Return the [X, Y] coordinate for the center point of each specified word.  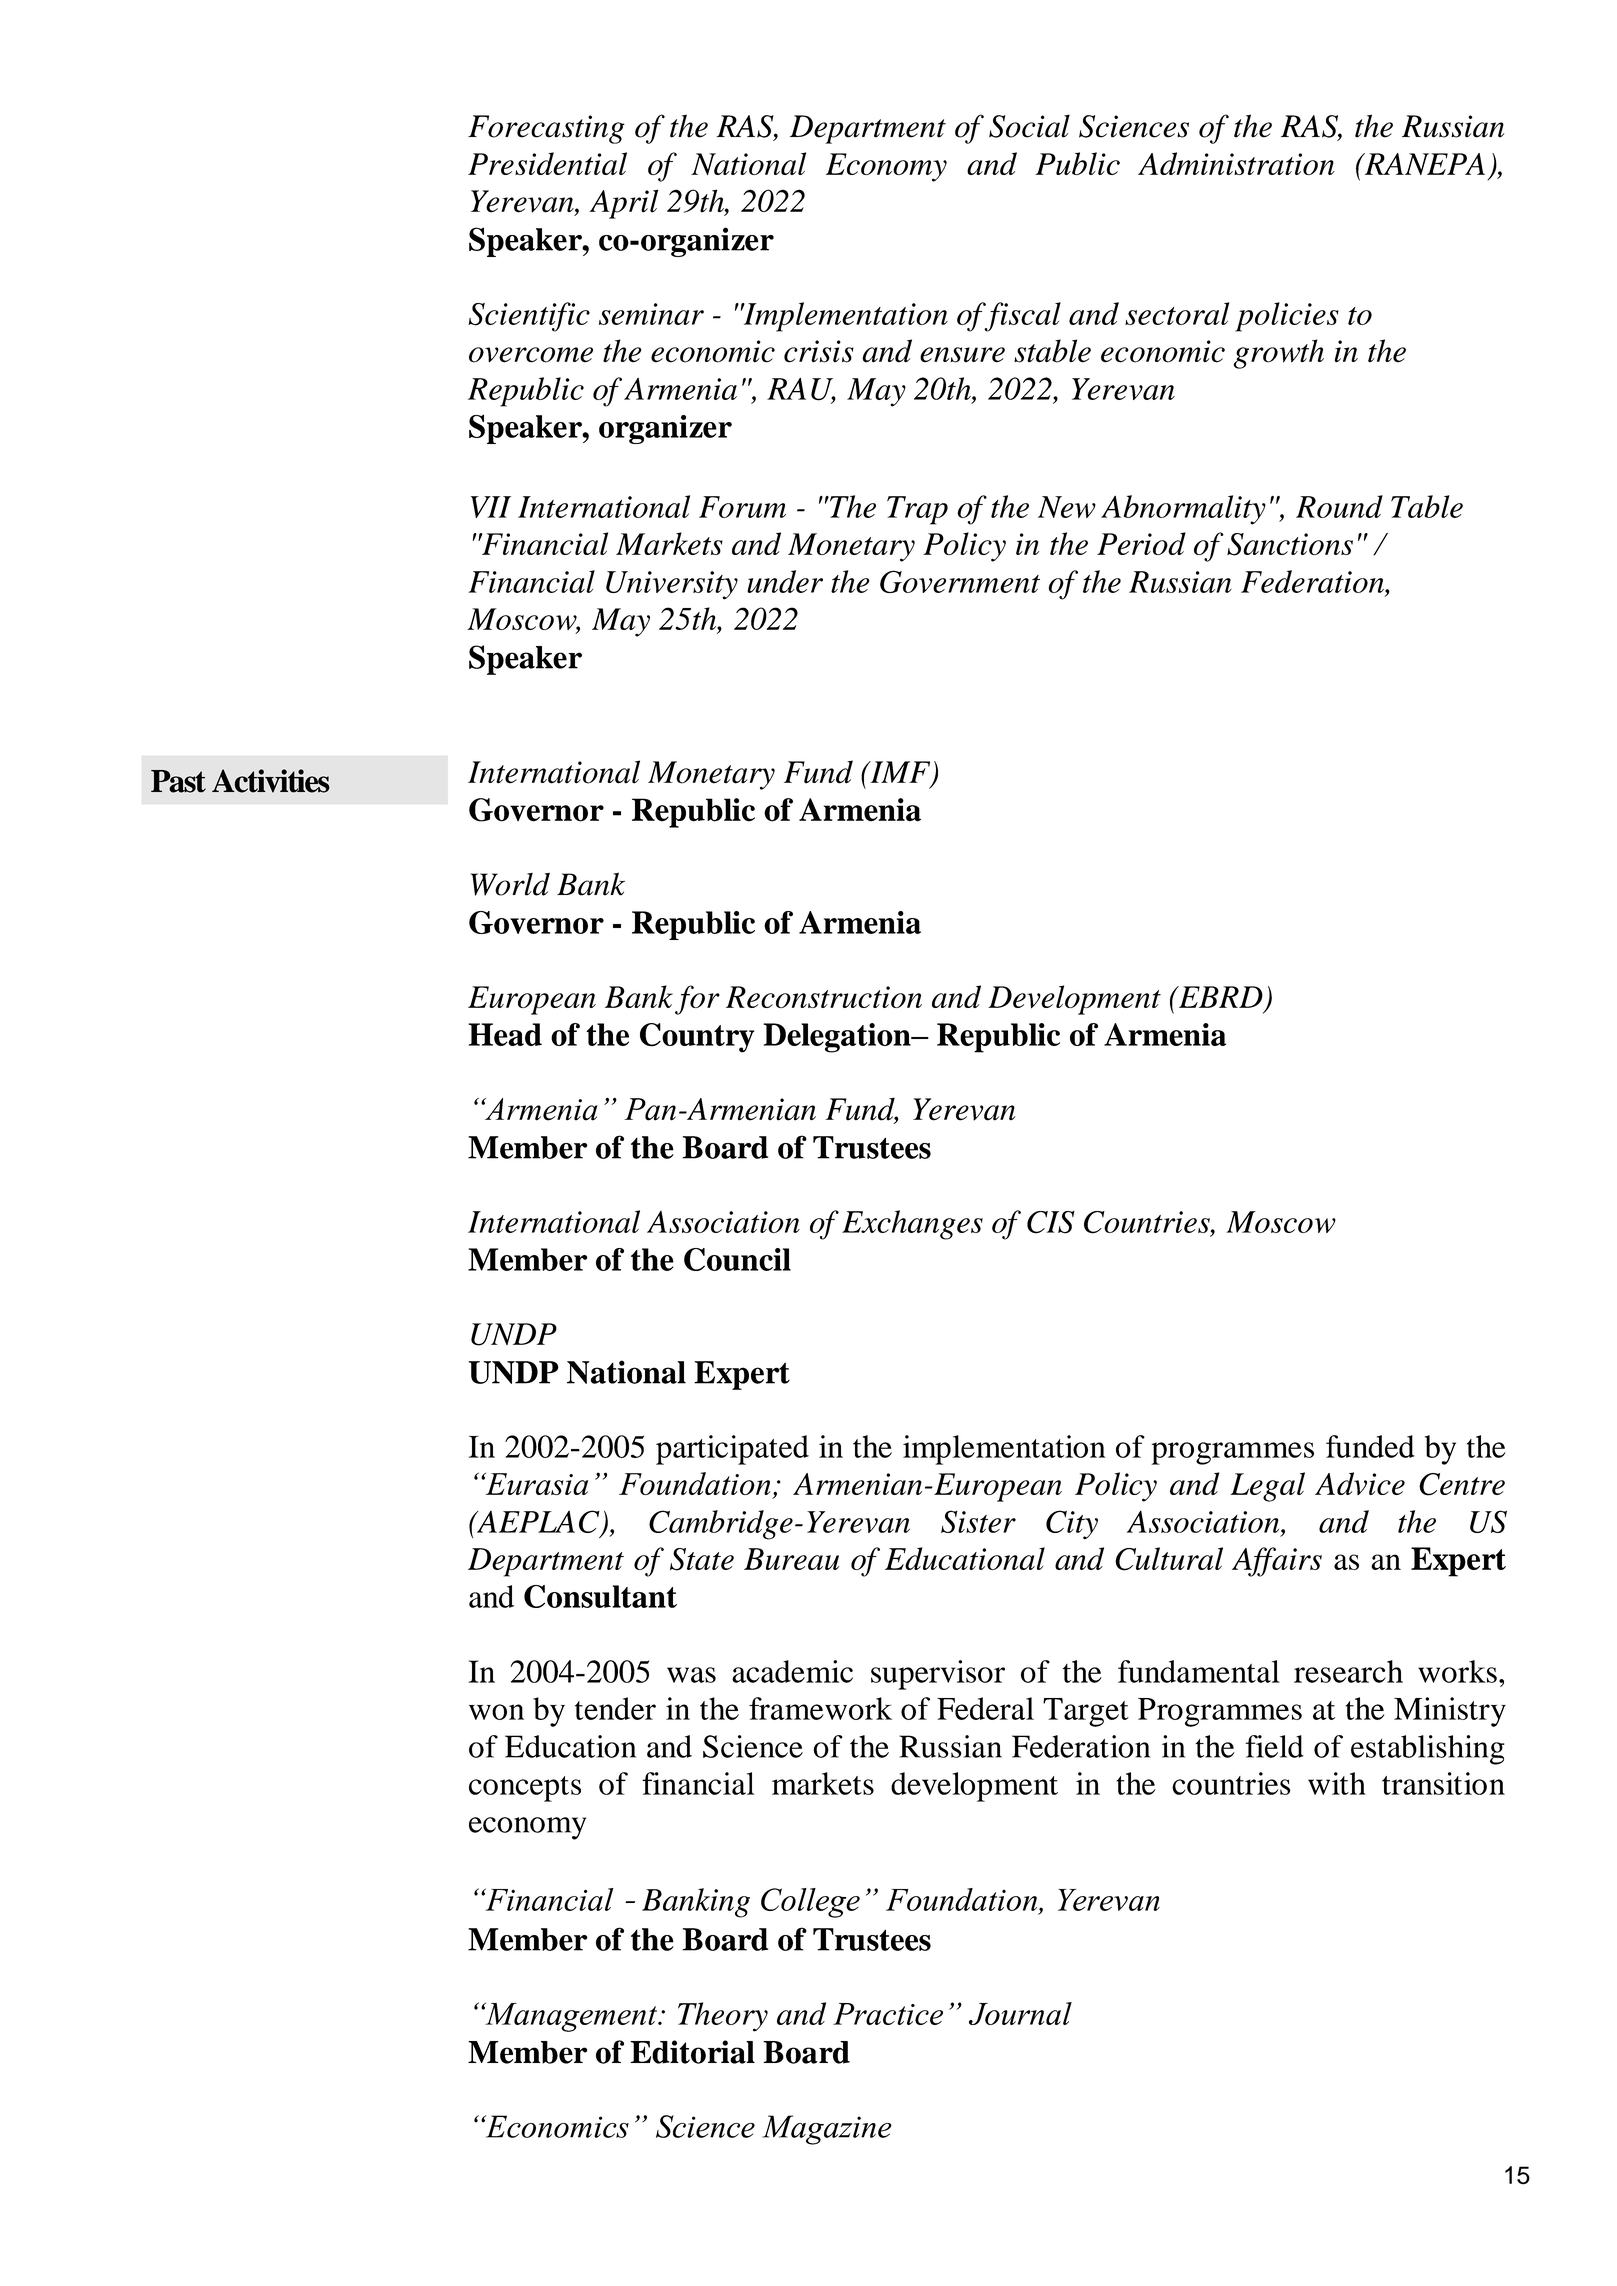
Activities [271, 781]
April [623, 204]
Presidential [547, 163]
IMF [900, 773]
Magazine [827, 2130]
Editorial [692, 2052]
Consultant [600, 1596]
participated [732, 1450]
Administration [1236, 163]
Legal [1267, 1487]
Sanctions [1290, 544]
